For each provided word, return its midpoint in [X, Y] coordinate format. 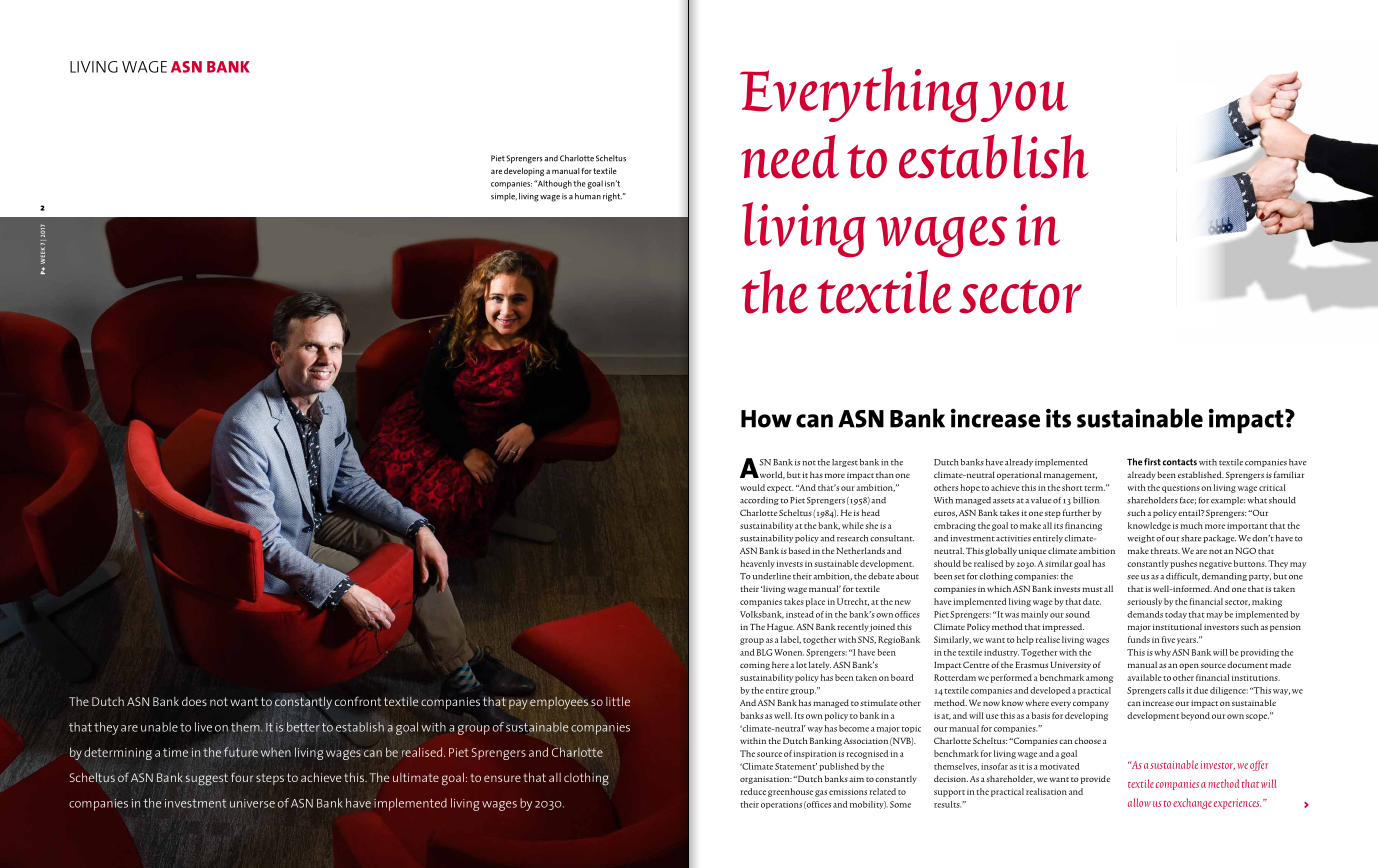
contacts [1180, 462]
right [612, 197]
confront [358, 701]
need [790, 157]
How [766, 419]
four [242, 777]
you [1024, 101]
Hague [781, 628]
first [1152, 462]
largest [845, 463]
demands [1145, 614]
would [752, 487]
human [588, 196]
